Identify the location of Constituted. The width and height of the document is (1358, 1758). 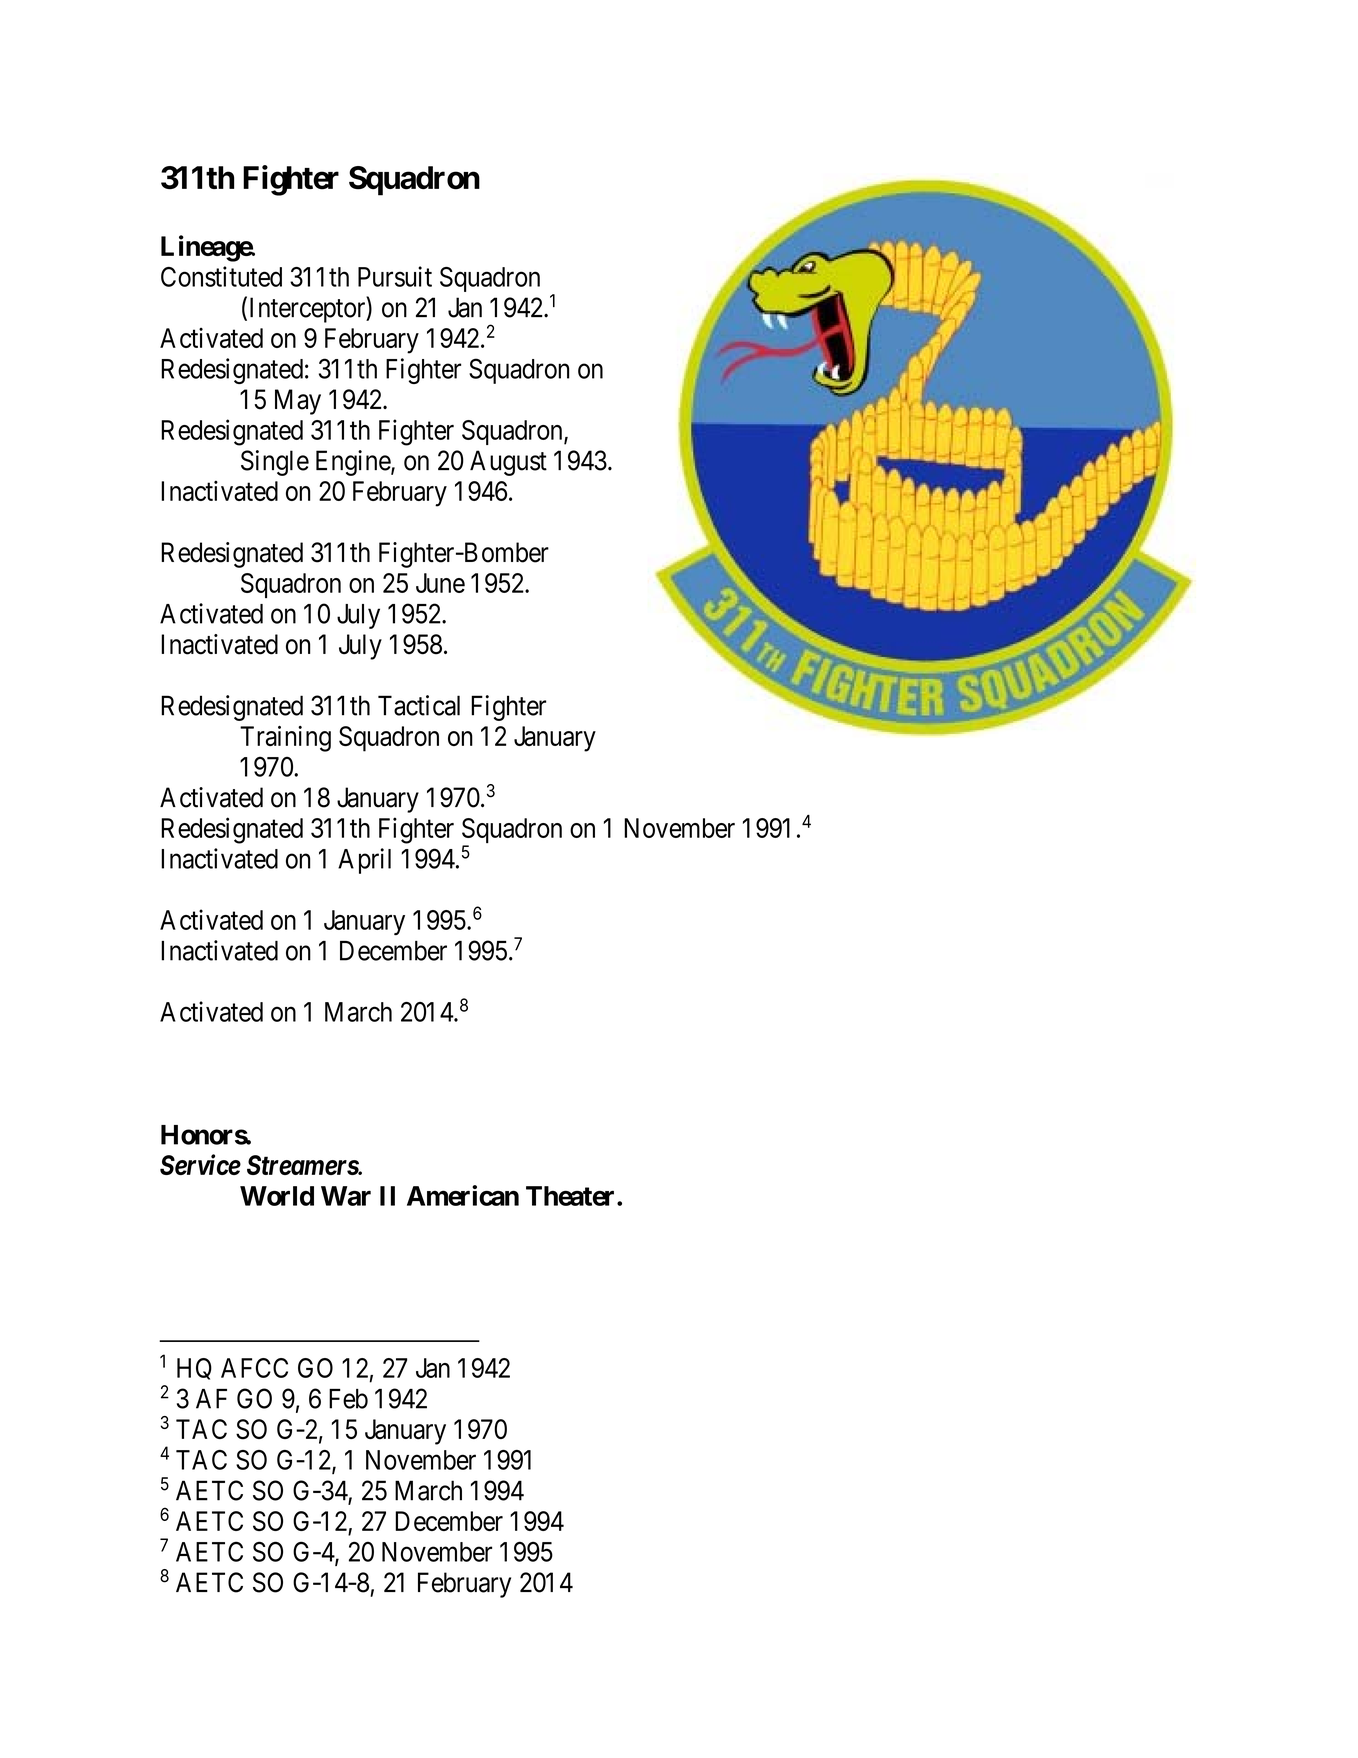
(221, 276).
